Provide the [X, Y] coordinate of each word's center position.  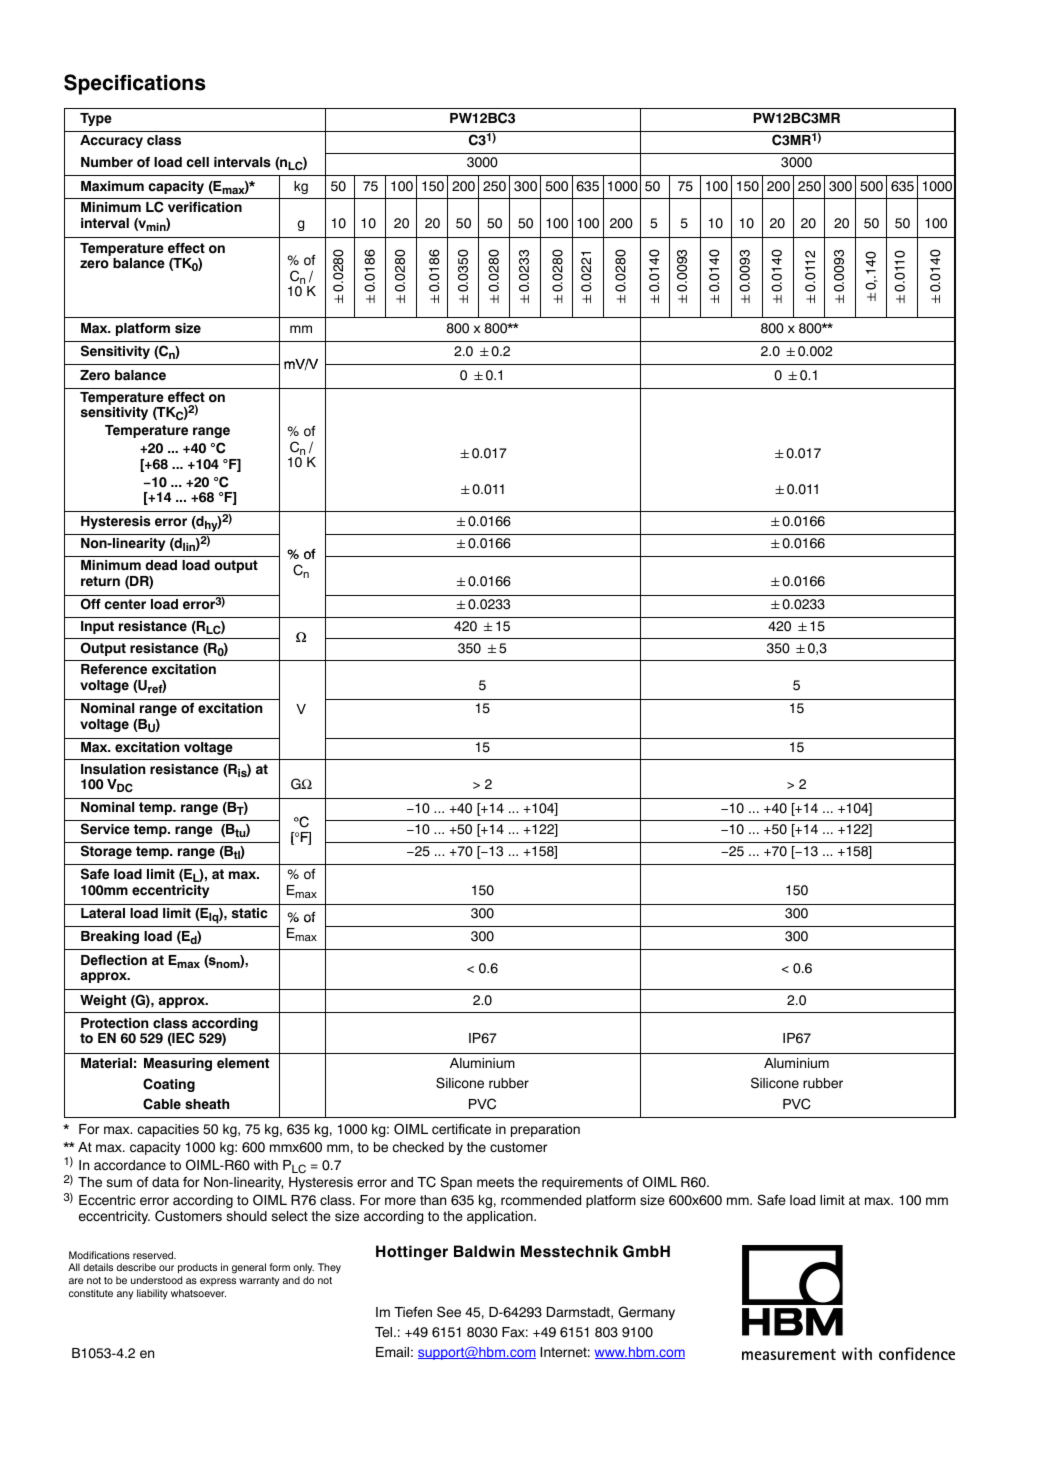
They [329, 1268]
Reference [114, 669]
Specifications [135, 84]
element [243, 1063]
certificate [461, 1129]
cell [197, 162]
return [100, 581]
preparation [545, 1130]
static [250, 913]
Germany [646, 1313]
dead [161, 565]
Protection [114, 1023]
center [125, 604]
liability [152, 1294]
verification [205, 207]
